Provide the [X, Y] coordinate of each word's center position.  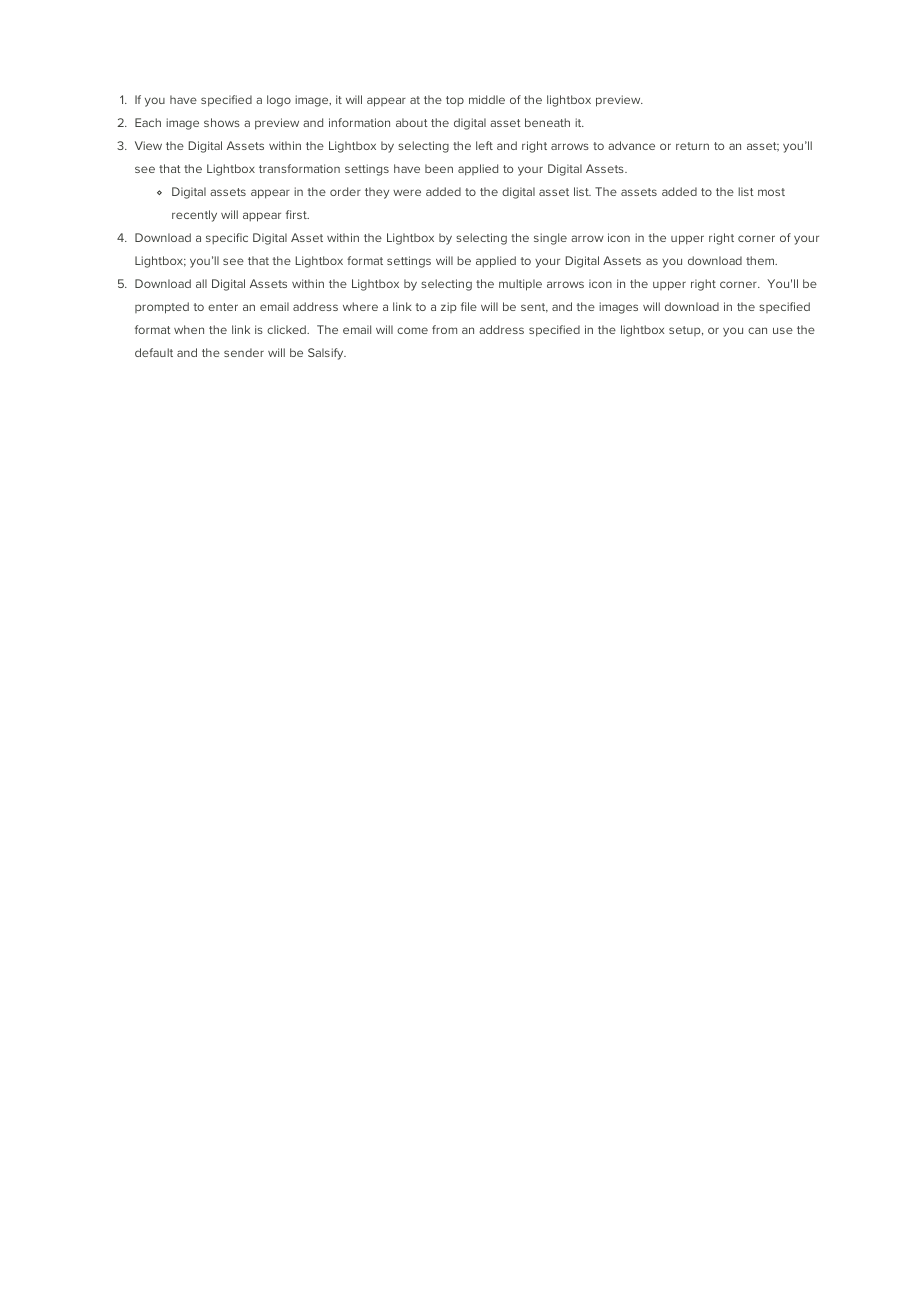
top [455, 101]
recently [194, 216]
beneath [547, 122]
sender [244, 352]
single [550, 239]
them [761, 260]
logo [279, 101]
